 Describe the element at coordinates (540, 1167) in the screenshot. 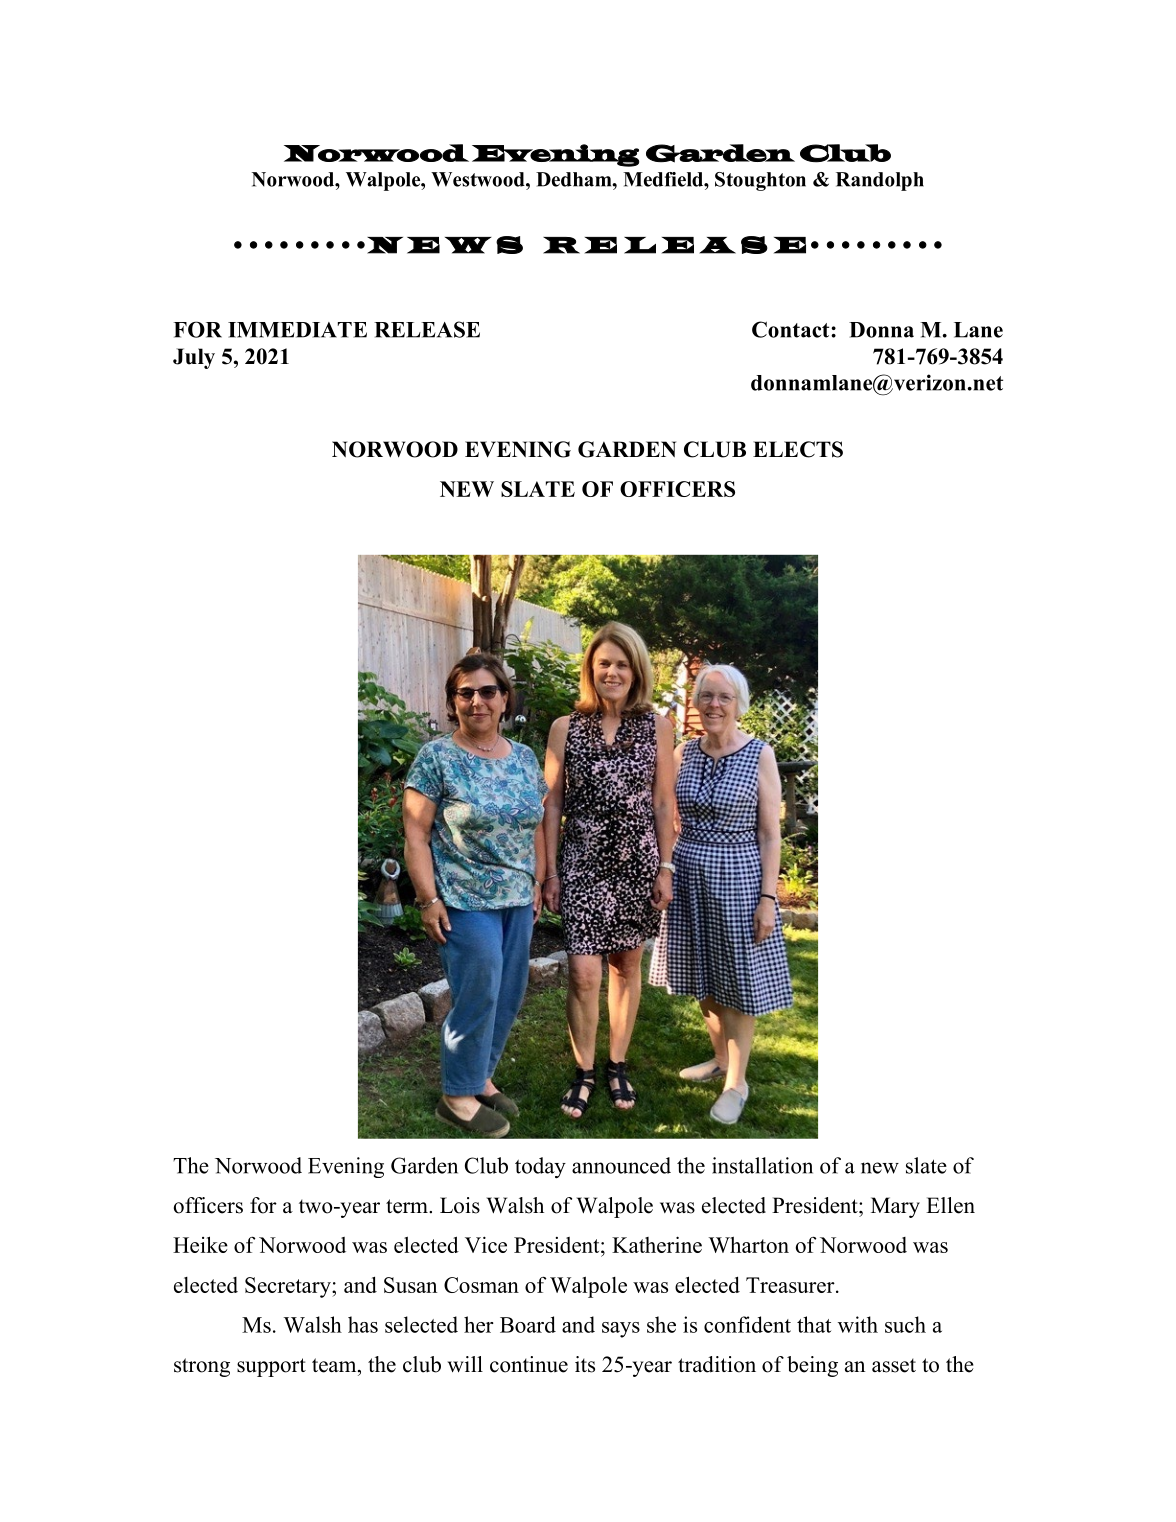

I see `today` at that location.
